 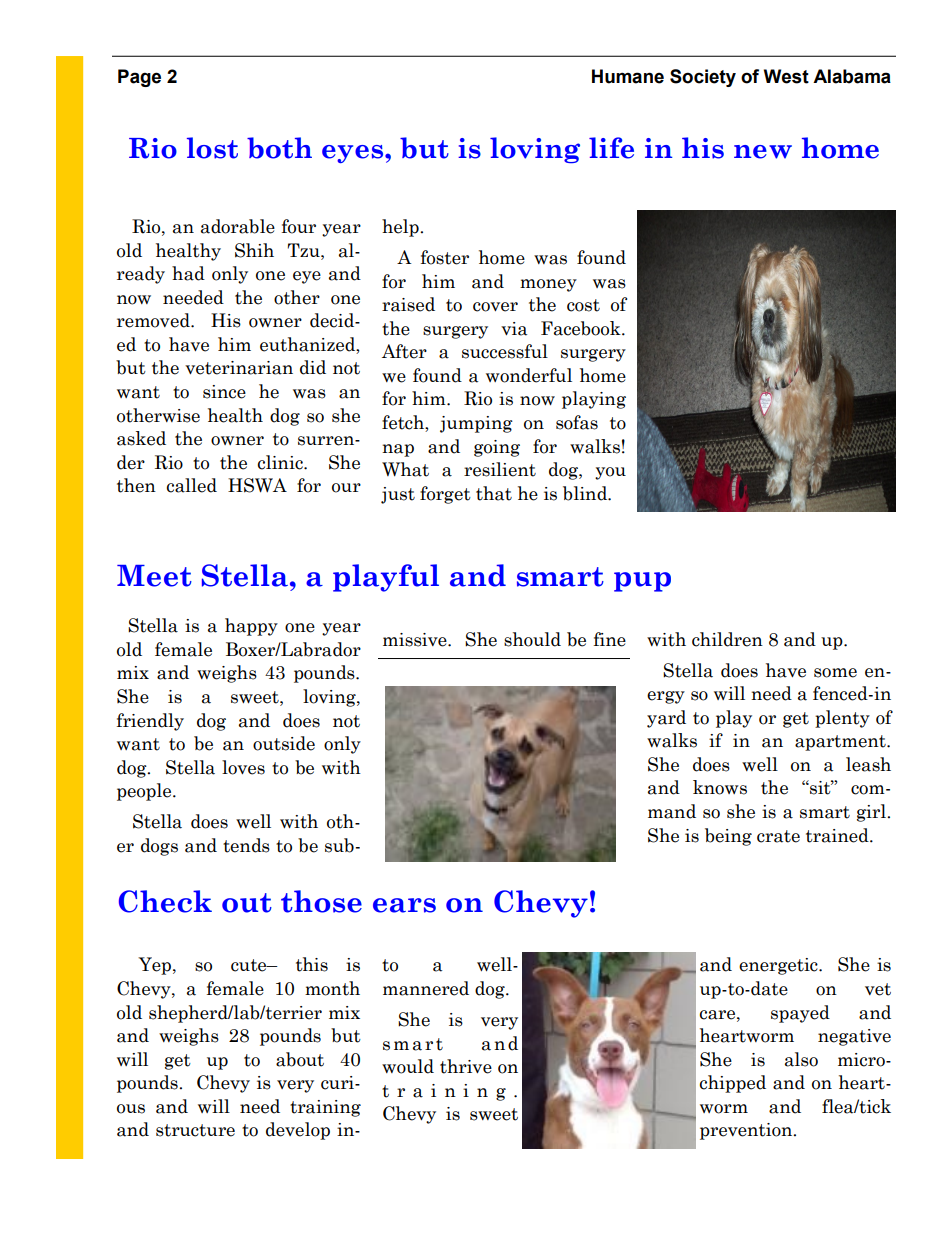 What do you see at coordinates (195, 1130) in the screenshot?
I see `structure` at bounding box center [195, 1130].
